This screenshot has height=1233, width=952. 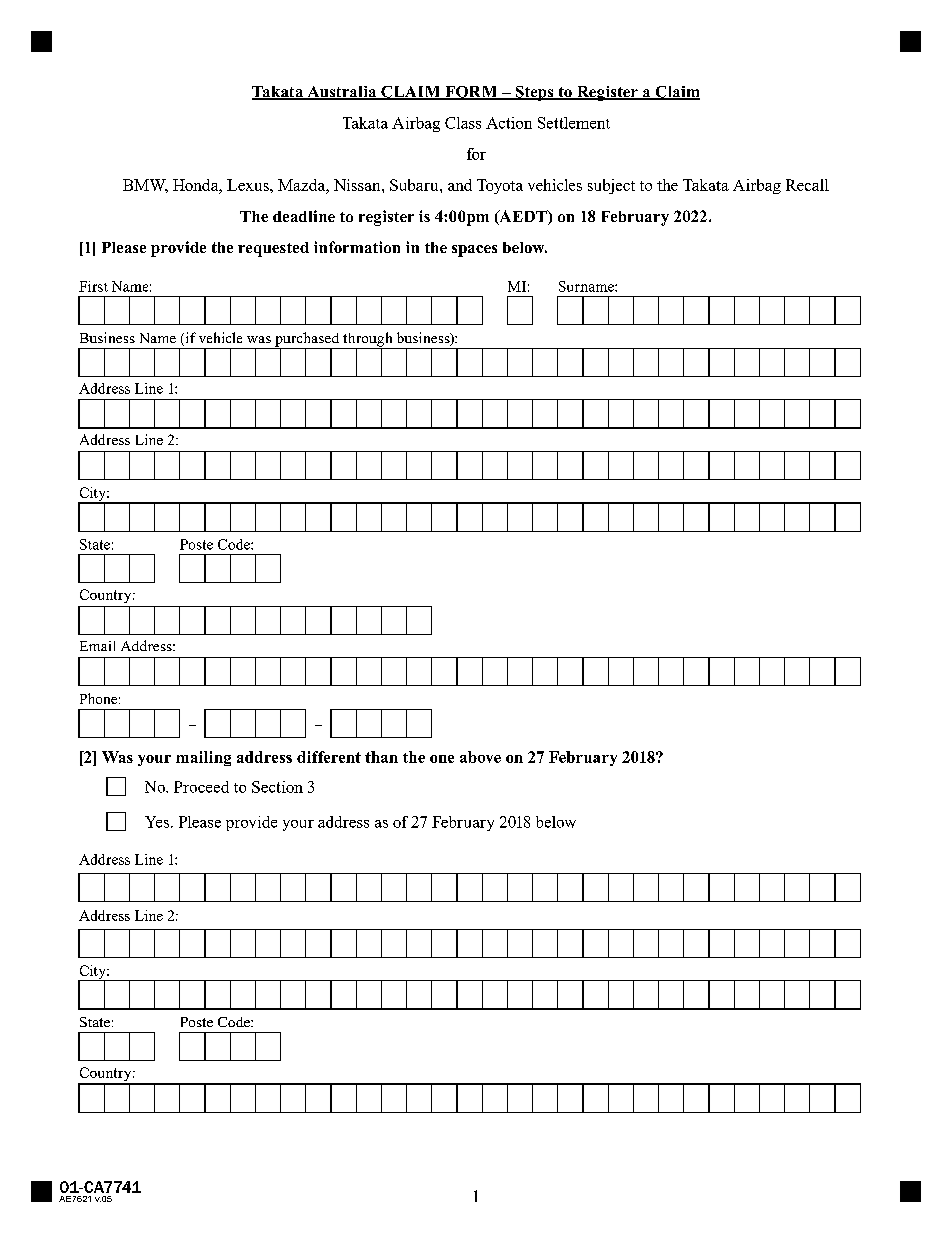 What do you see at coordinates (368, 340) in the screenshot?
I see `through` at bounding box center [368, 340].
